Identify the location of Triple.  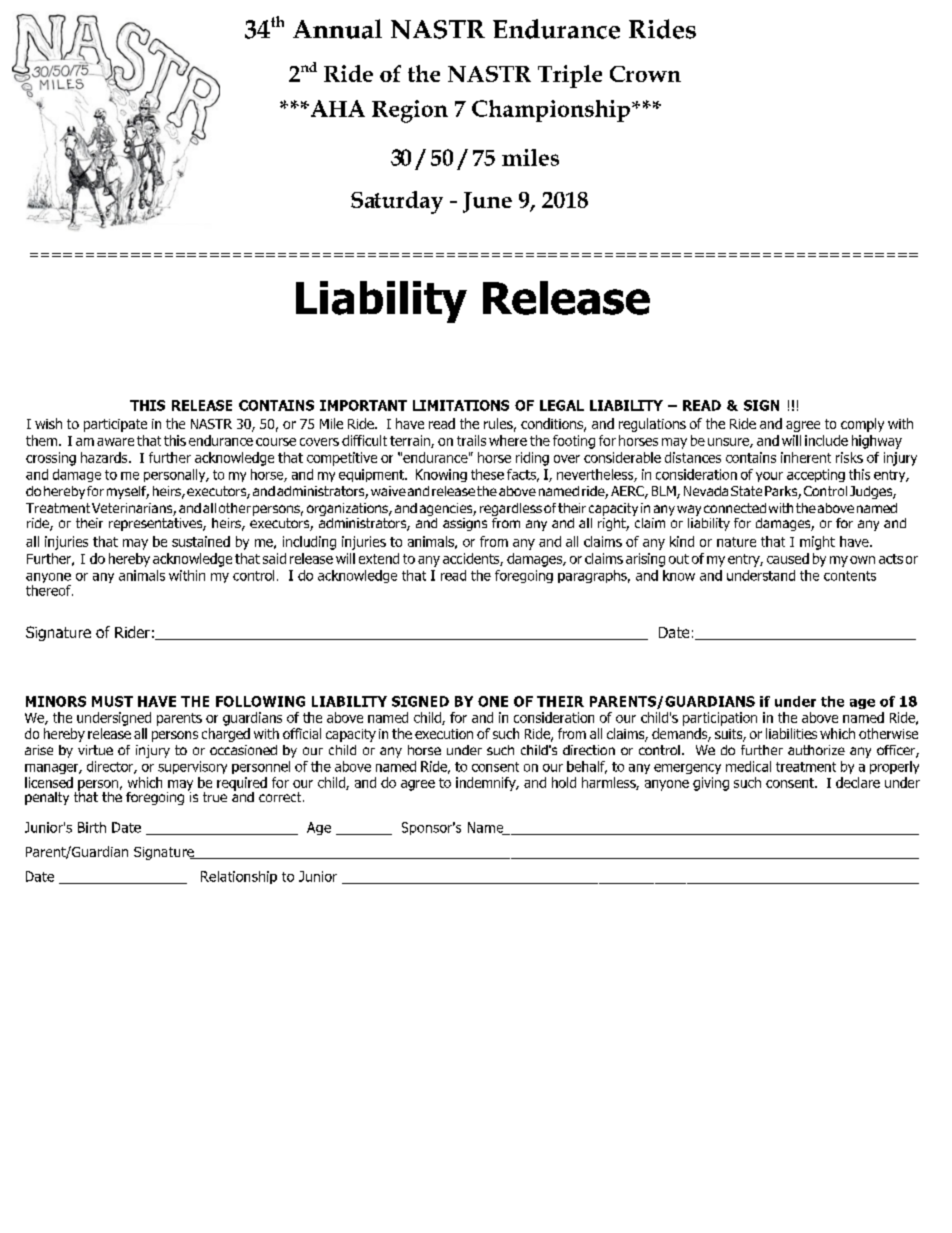
(570, 76).
